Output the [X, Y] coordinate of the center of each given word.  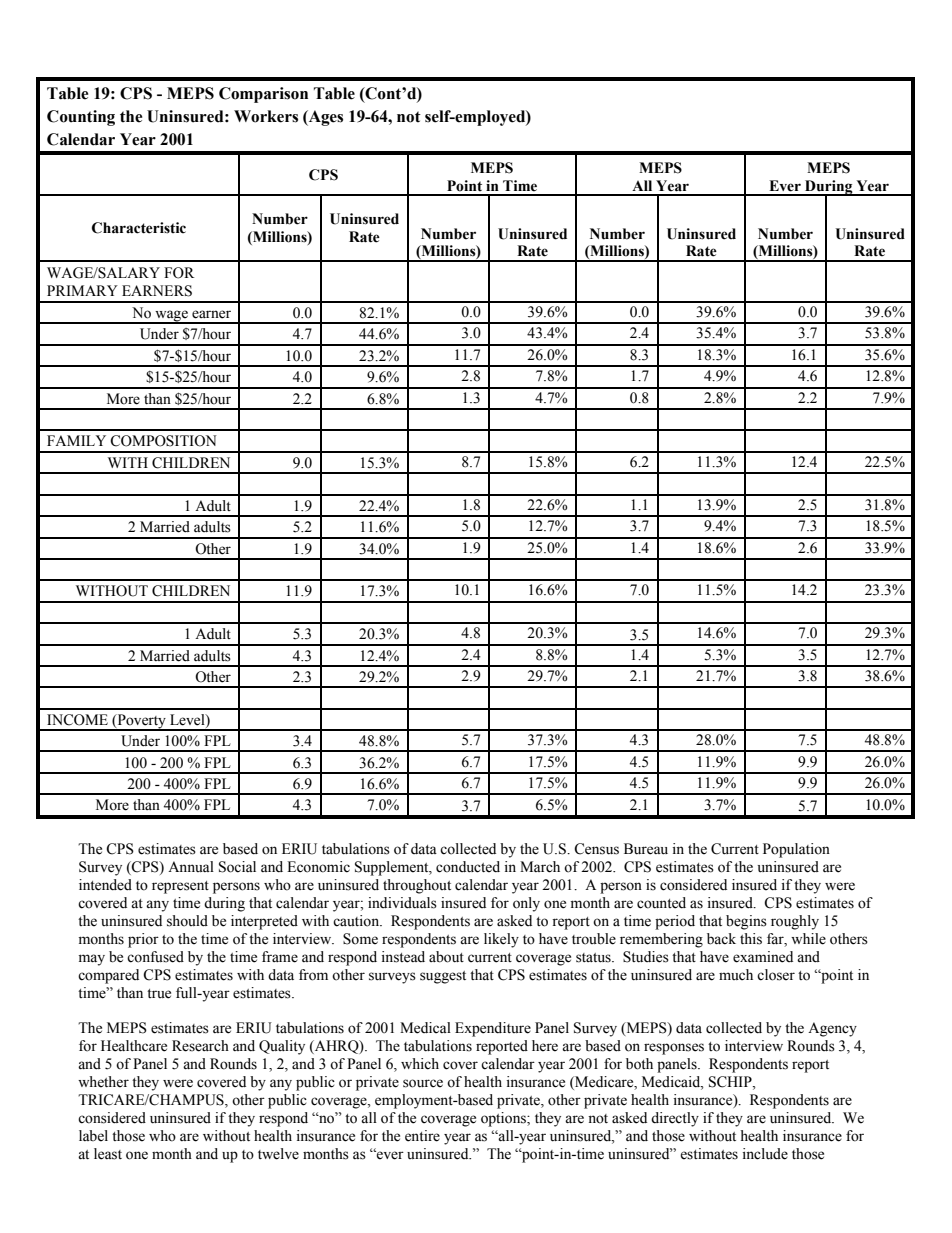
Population [796, 850]
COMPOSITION [163, 441]
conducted [468, 867]
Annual [191, 866]
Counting [81, 118]
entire [422, 1136]
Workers [266, 116]
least [108, 1154]
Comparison [263, 95]
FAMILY [76, 440]
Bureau [646, 849]
